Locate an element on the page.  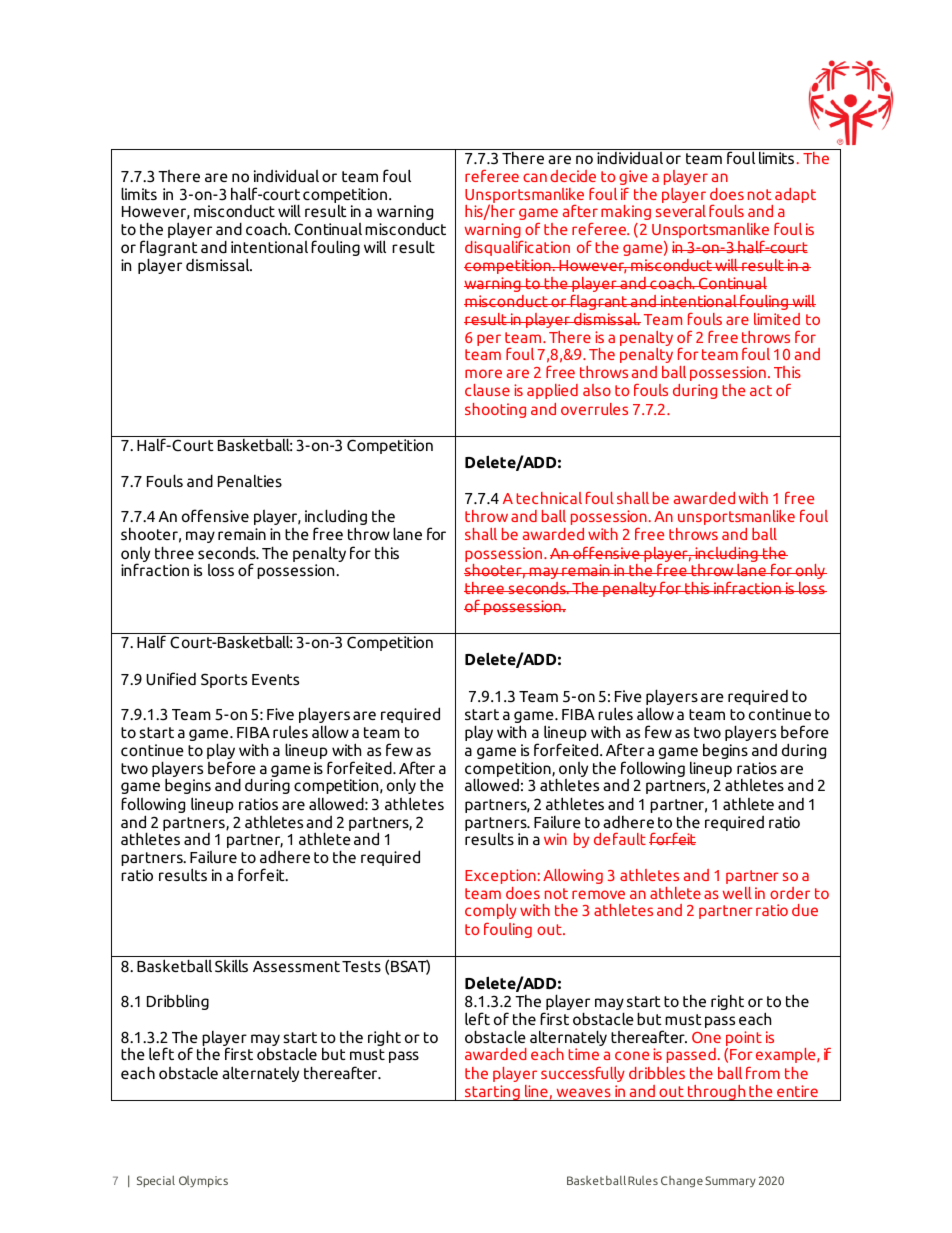
Events is located at coordinates (275, 679).
